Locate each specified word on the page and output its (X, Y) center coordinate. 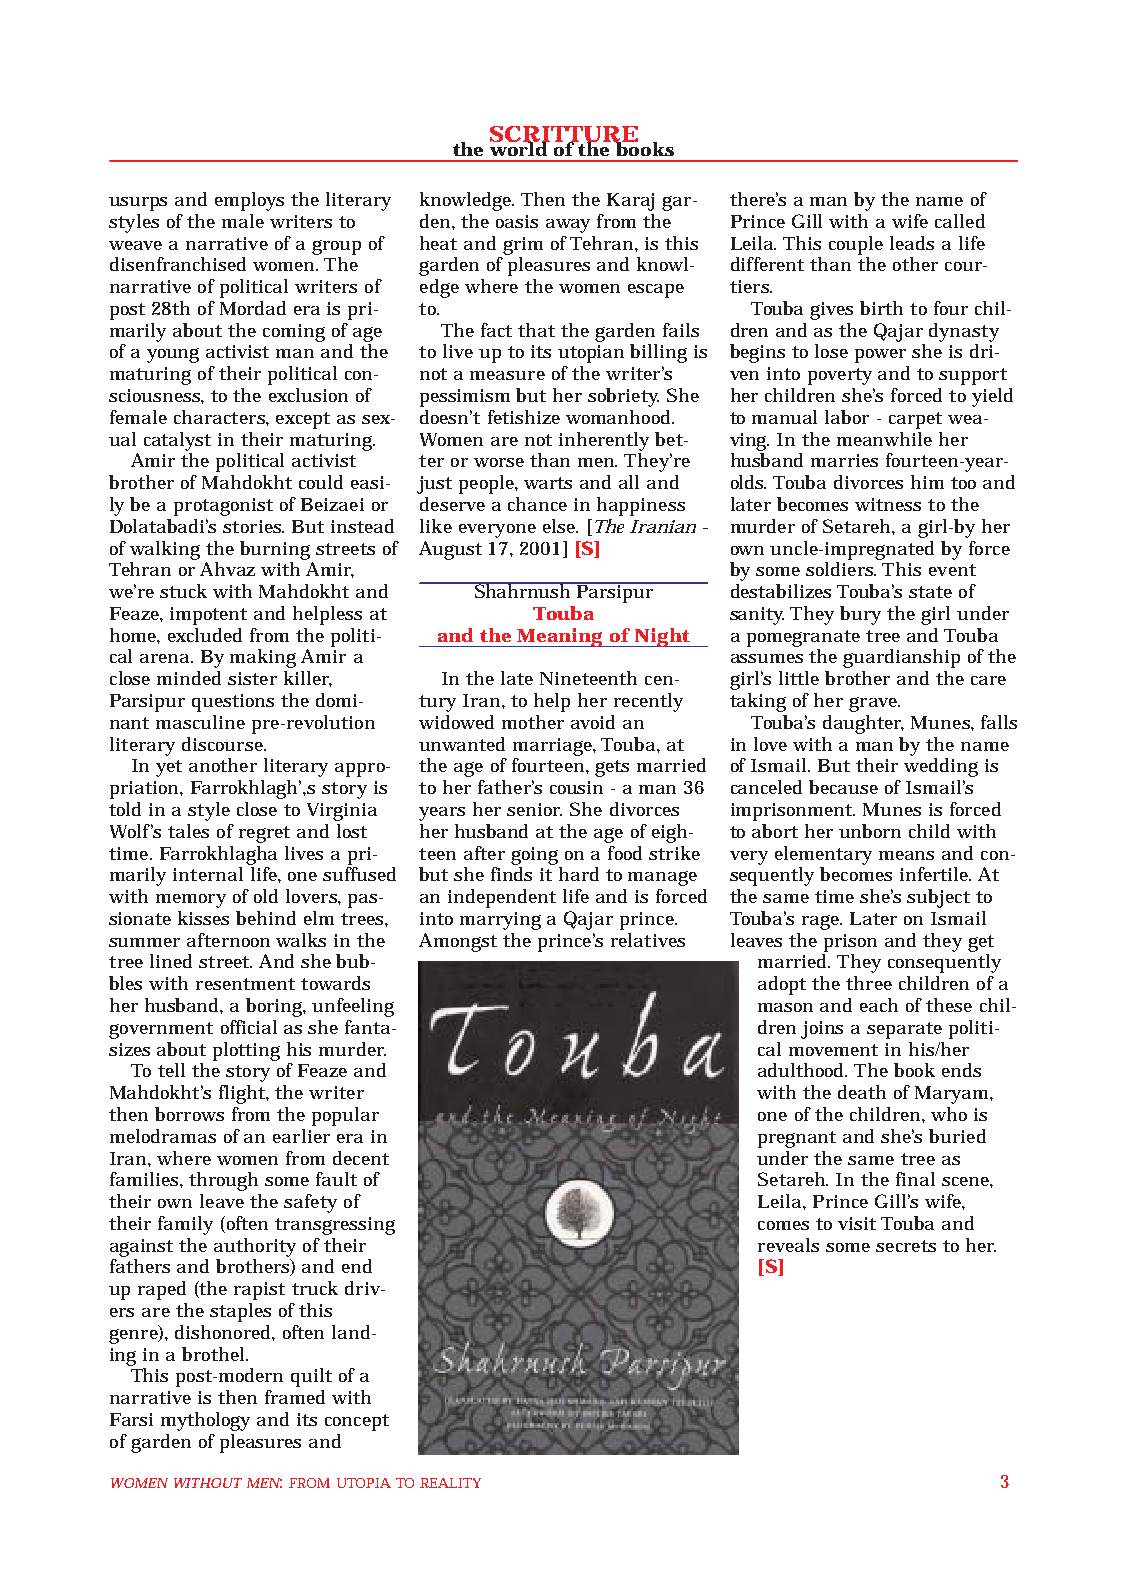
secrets (906, 1246)
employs (249, 201)
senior (534, 809)
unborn (870, 831)
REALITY (450, 1483)
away (568, 226)
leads (912, 243)
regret (264, 834)
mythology (205, 1421)
